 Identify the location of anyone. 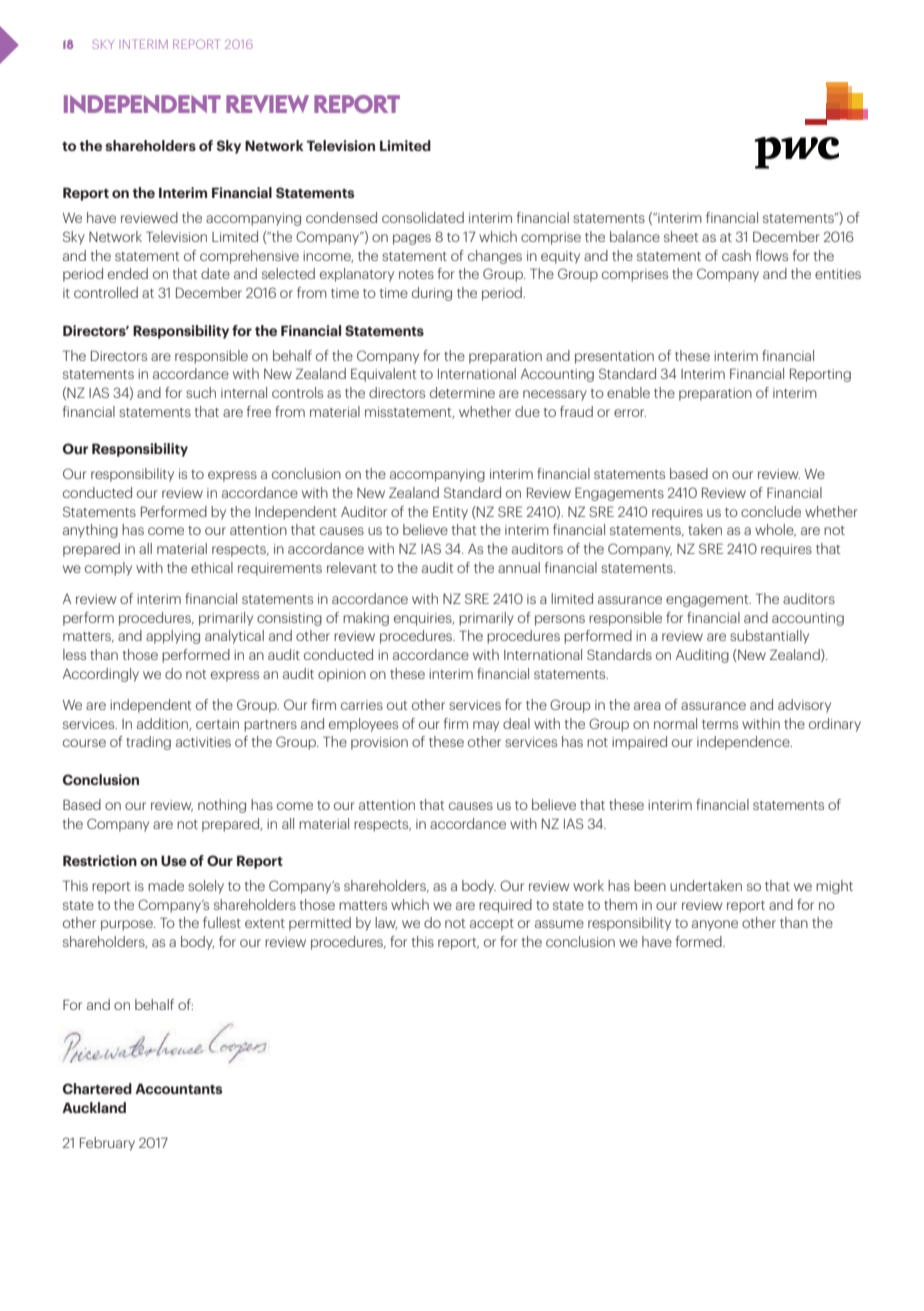
(715, 925).
